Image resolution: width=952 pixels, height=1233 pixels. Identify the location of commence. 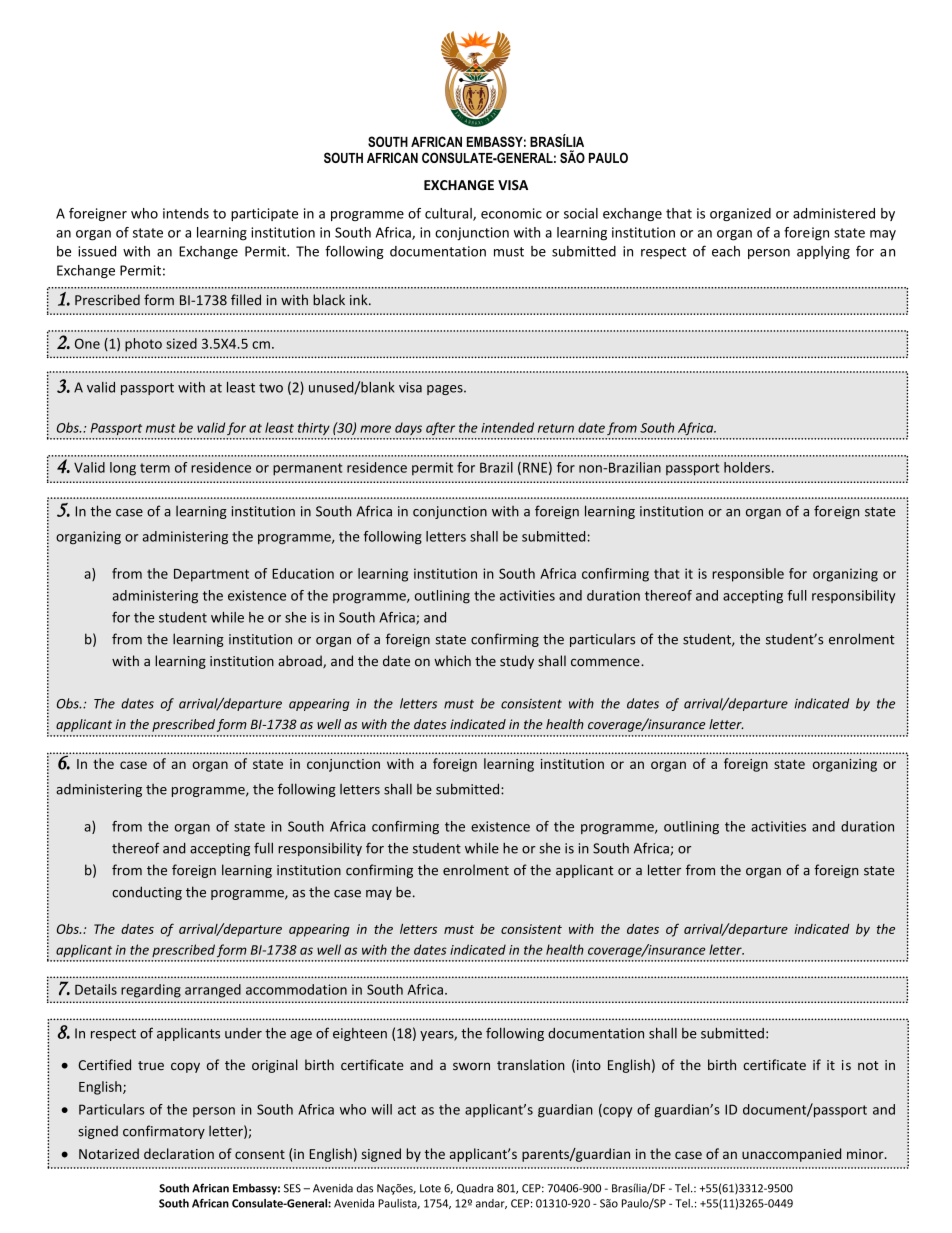
(606, 662).
